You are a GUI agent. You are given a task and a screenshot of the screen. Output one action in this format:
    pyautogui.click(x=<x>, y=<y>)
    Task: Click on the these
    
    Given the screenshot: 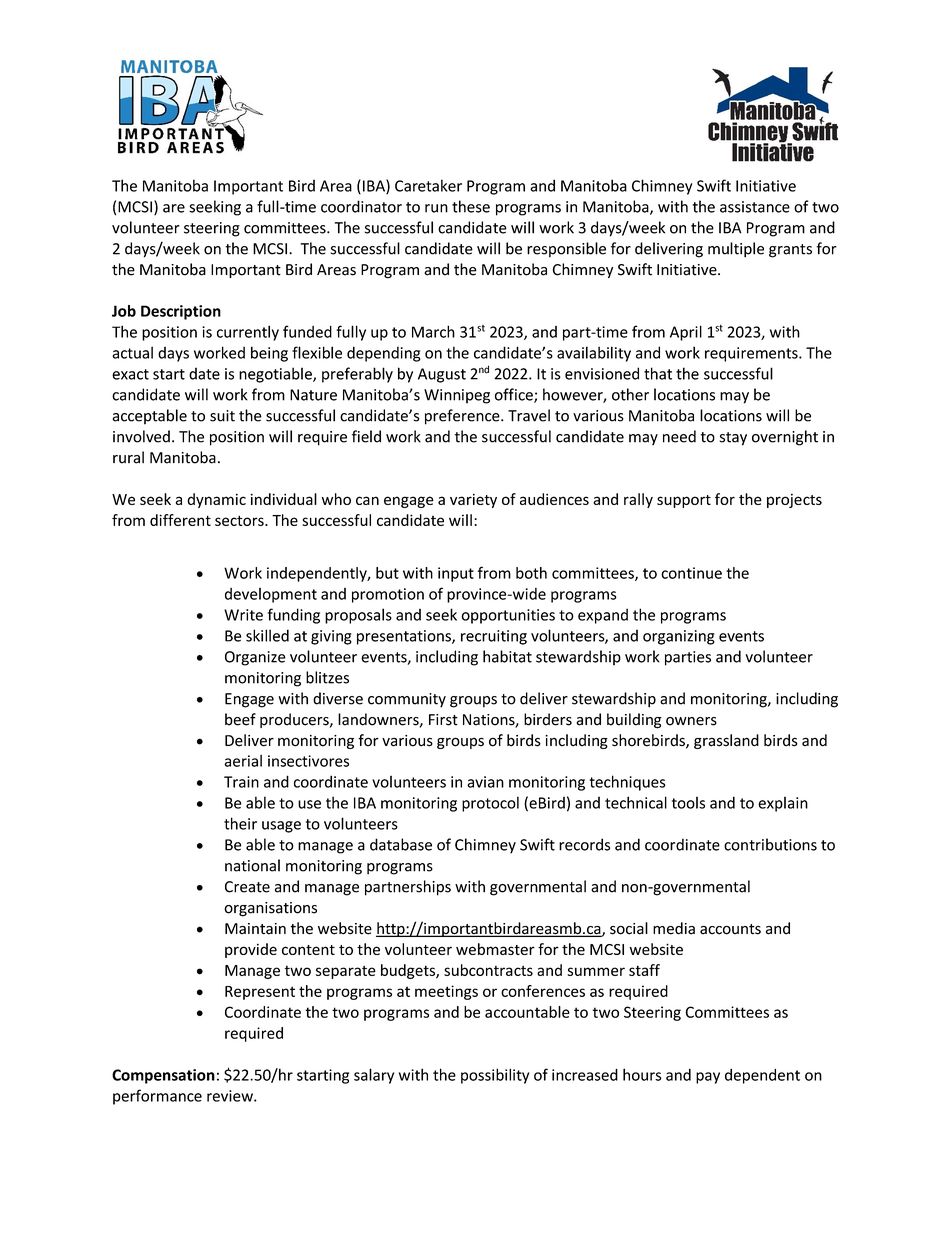 What is the action you would take?
    pyautogui.click(x=471, y=206)
